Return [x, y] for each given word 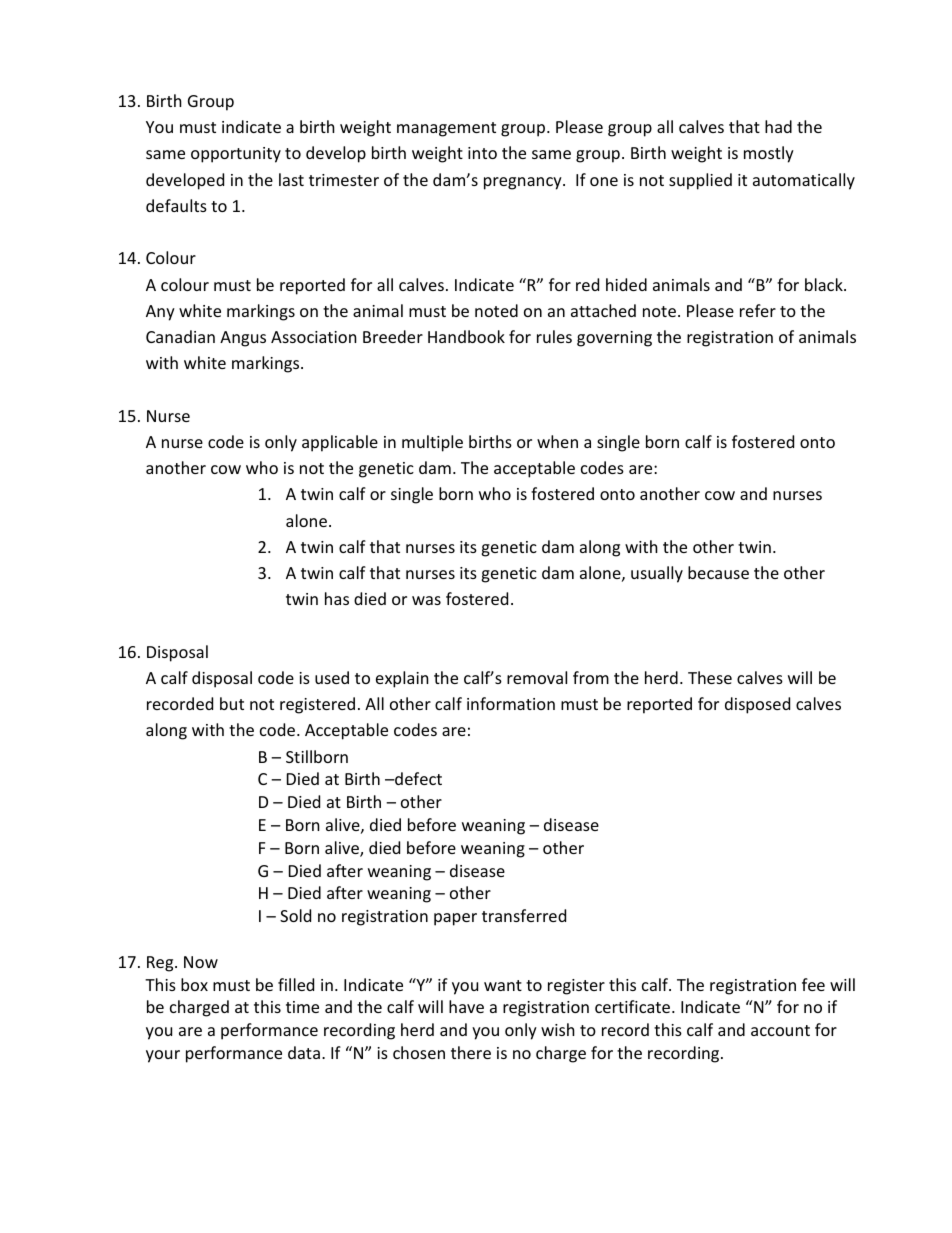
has [337, 598]
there [471, 1052]
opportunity [236, 155]
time [302, 1007]
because [718, 572]
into [482, 153]
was [426, 600]
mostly [769, 154]
